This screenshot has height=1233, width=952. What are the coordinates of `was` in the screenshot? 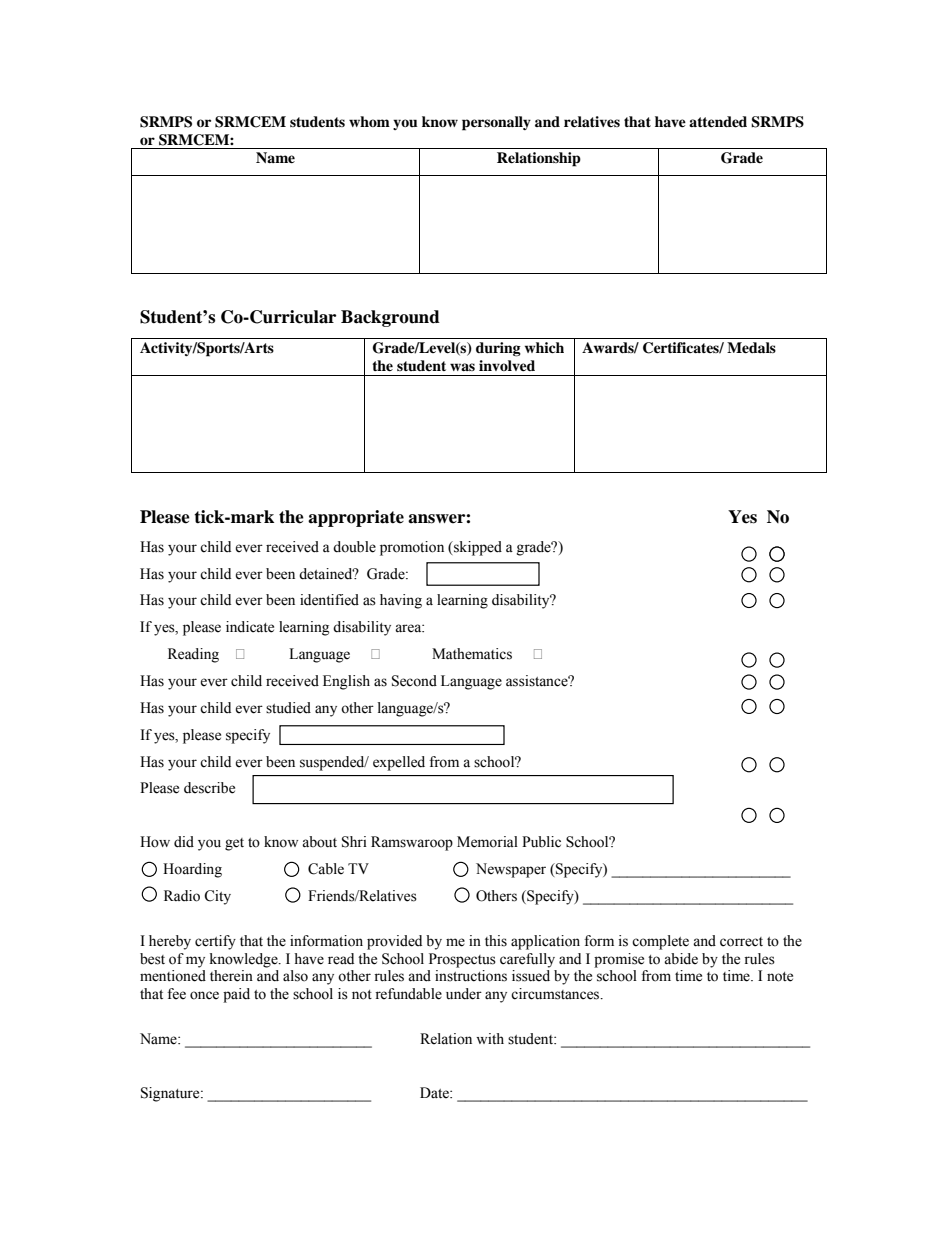 It's located at (462, 367).
